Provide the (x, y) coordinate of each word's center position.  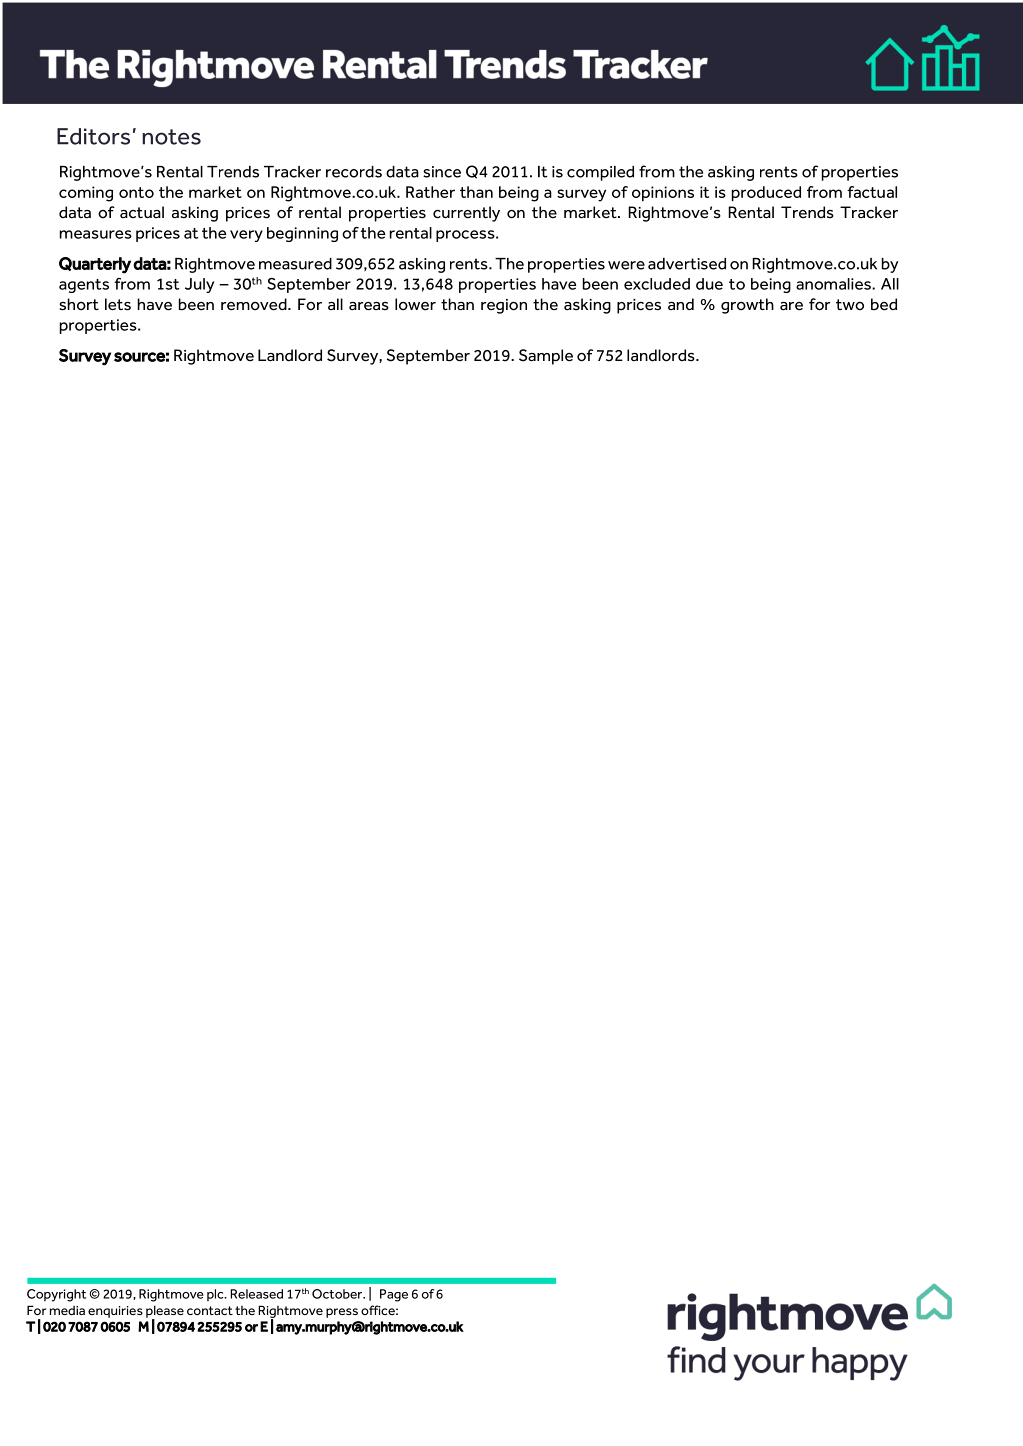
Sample (546, 357)
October (338, 1294)
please (165, 1312)
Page (394, 1295)
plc (216, 1295)
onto (136, 192)
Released (256, 1294)
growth (747, 306)
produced (766, 193)
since (442, 172)
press (342, 1313)
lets (118, 304)
